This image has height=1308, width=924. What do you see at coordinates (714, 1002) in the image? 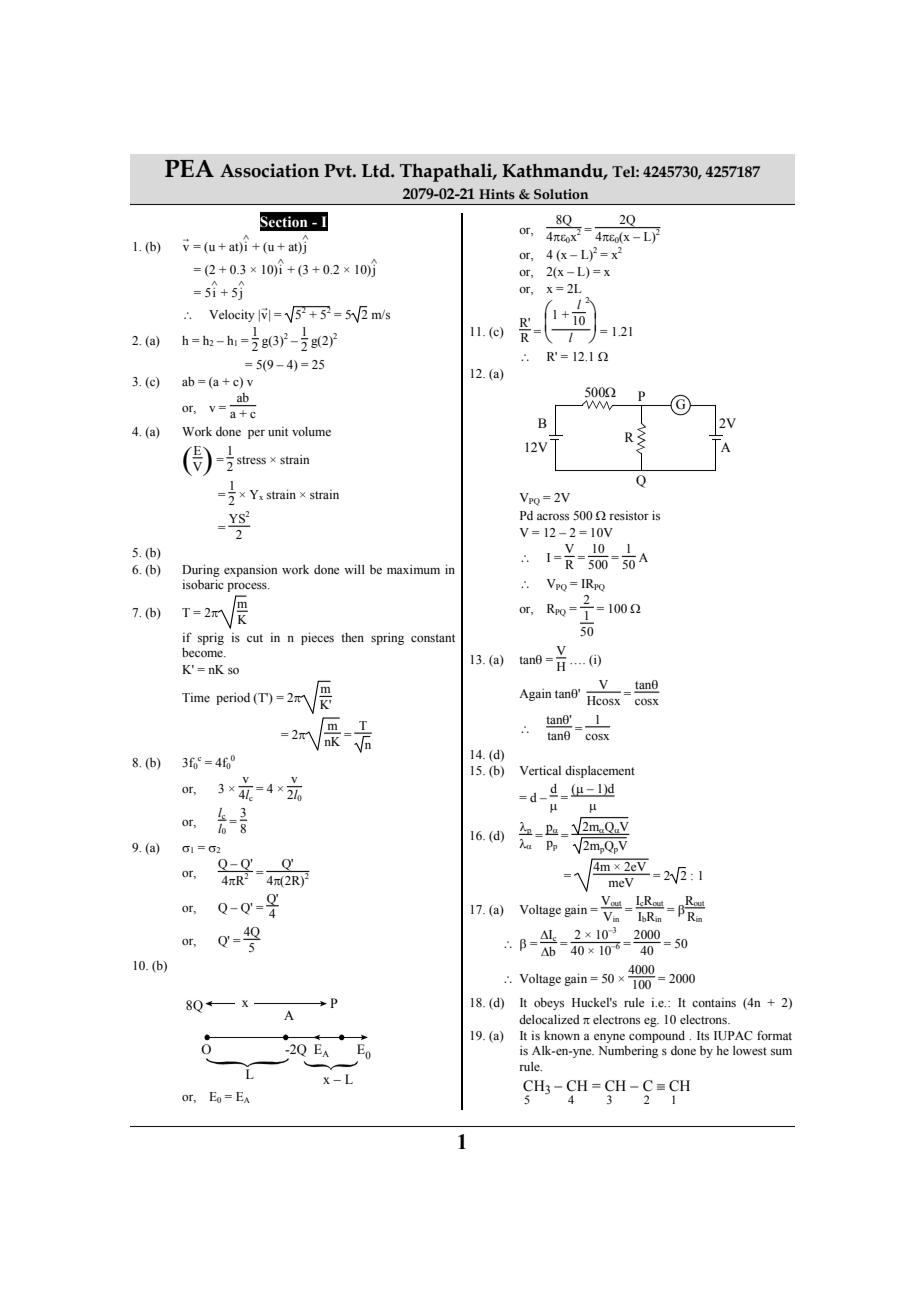
I see `contains` at bounding box center [714, 1002].
